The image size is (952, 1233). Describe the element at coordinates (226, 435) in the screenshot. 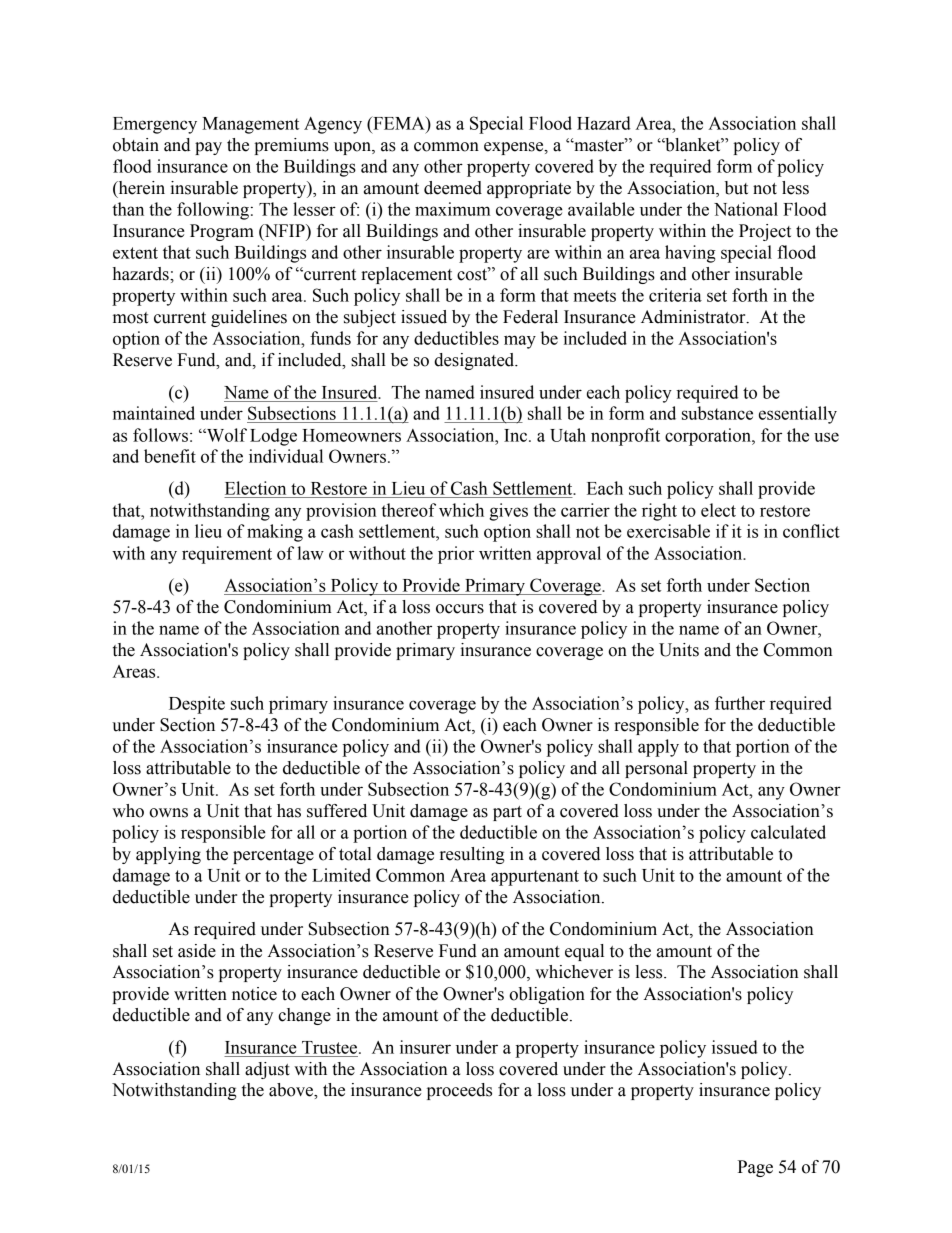

I see `Wolf` at that location.
